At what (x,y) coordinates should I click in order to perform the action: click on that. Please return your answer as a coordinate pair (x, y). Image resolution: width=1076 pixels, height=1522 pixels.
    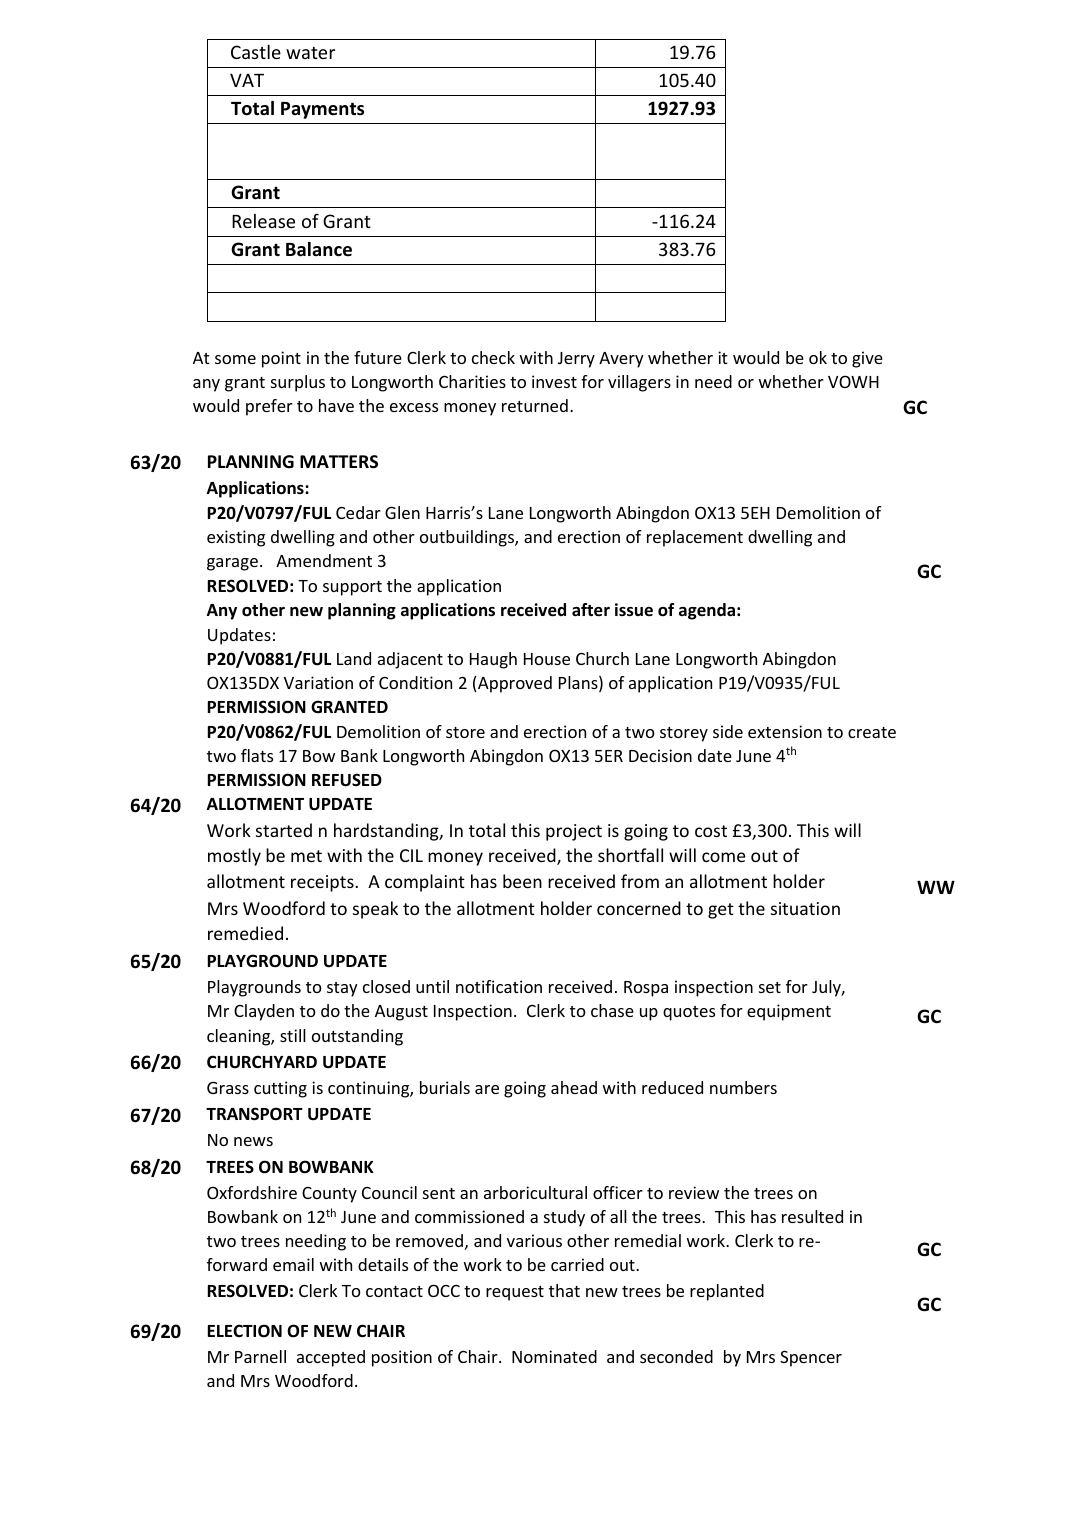
    Looking at the image, I should click on (564, 1290).
